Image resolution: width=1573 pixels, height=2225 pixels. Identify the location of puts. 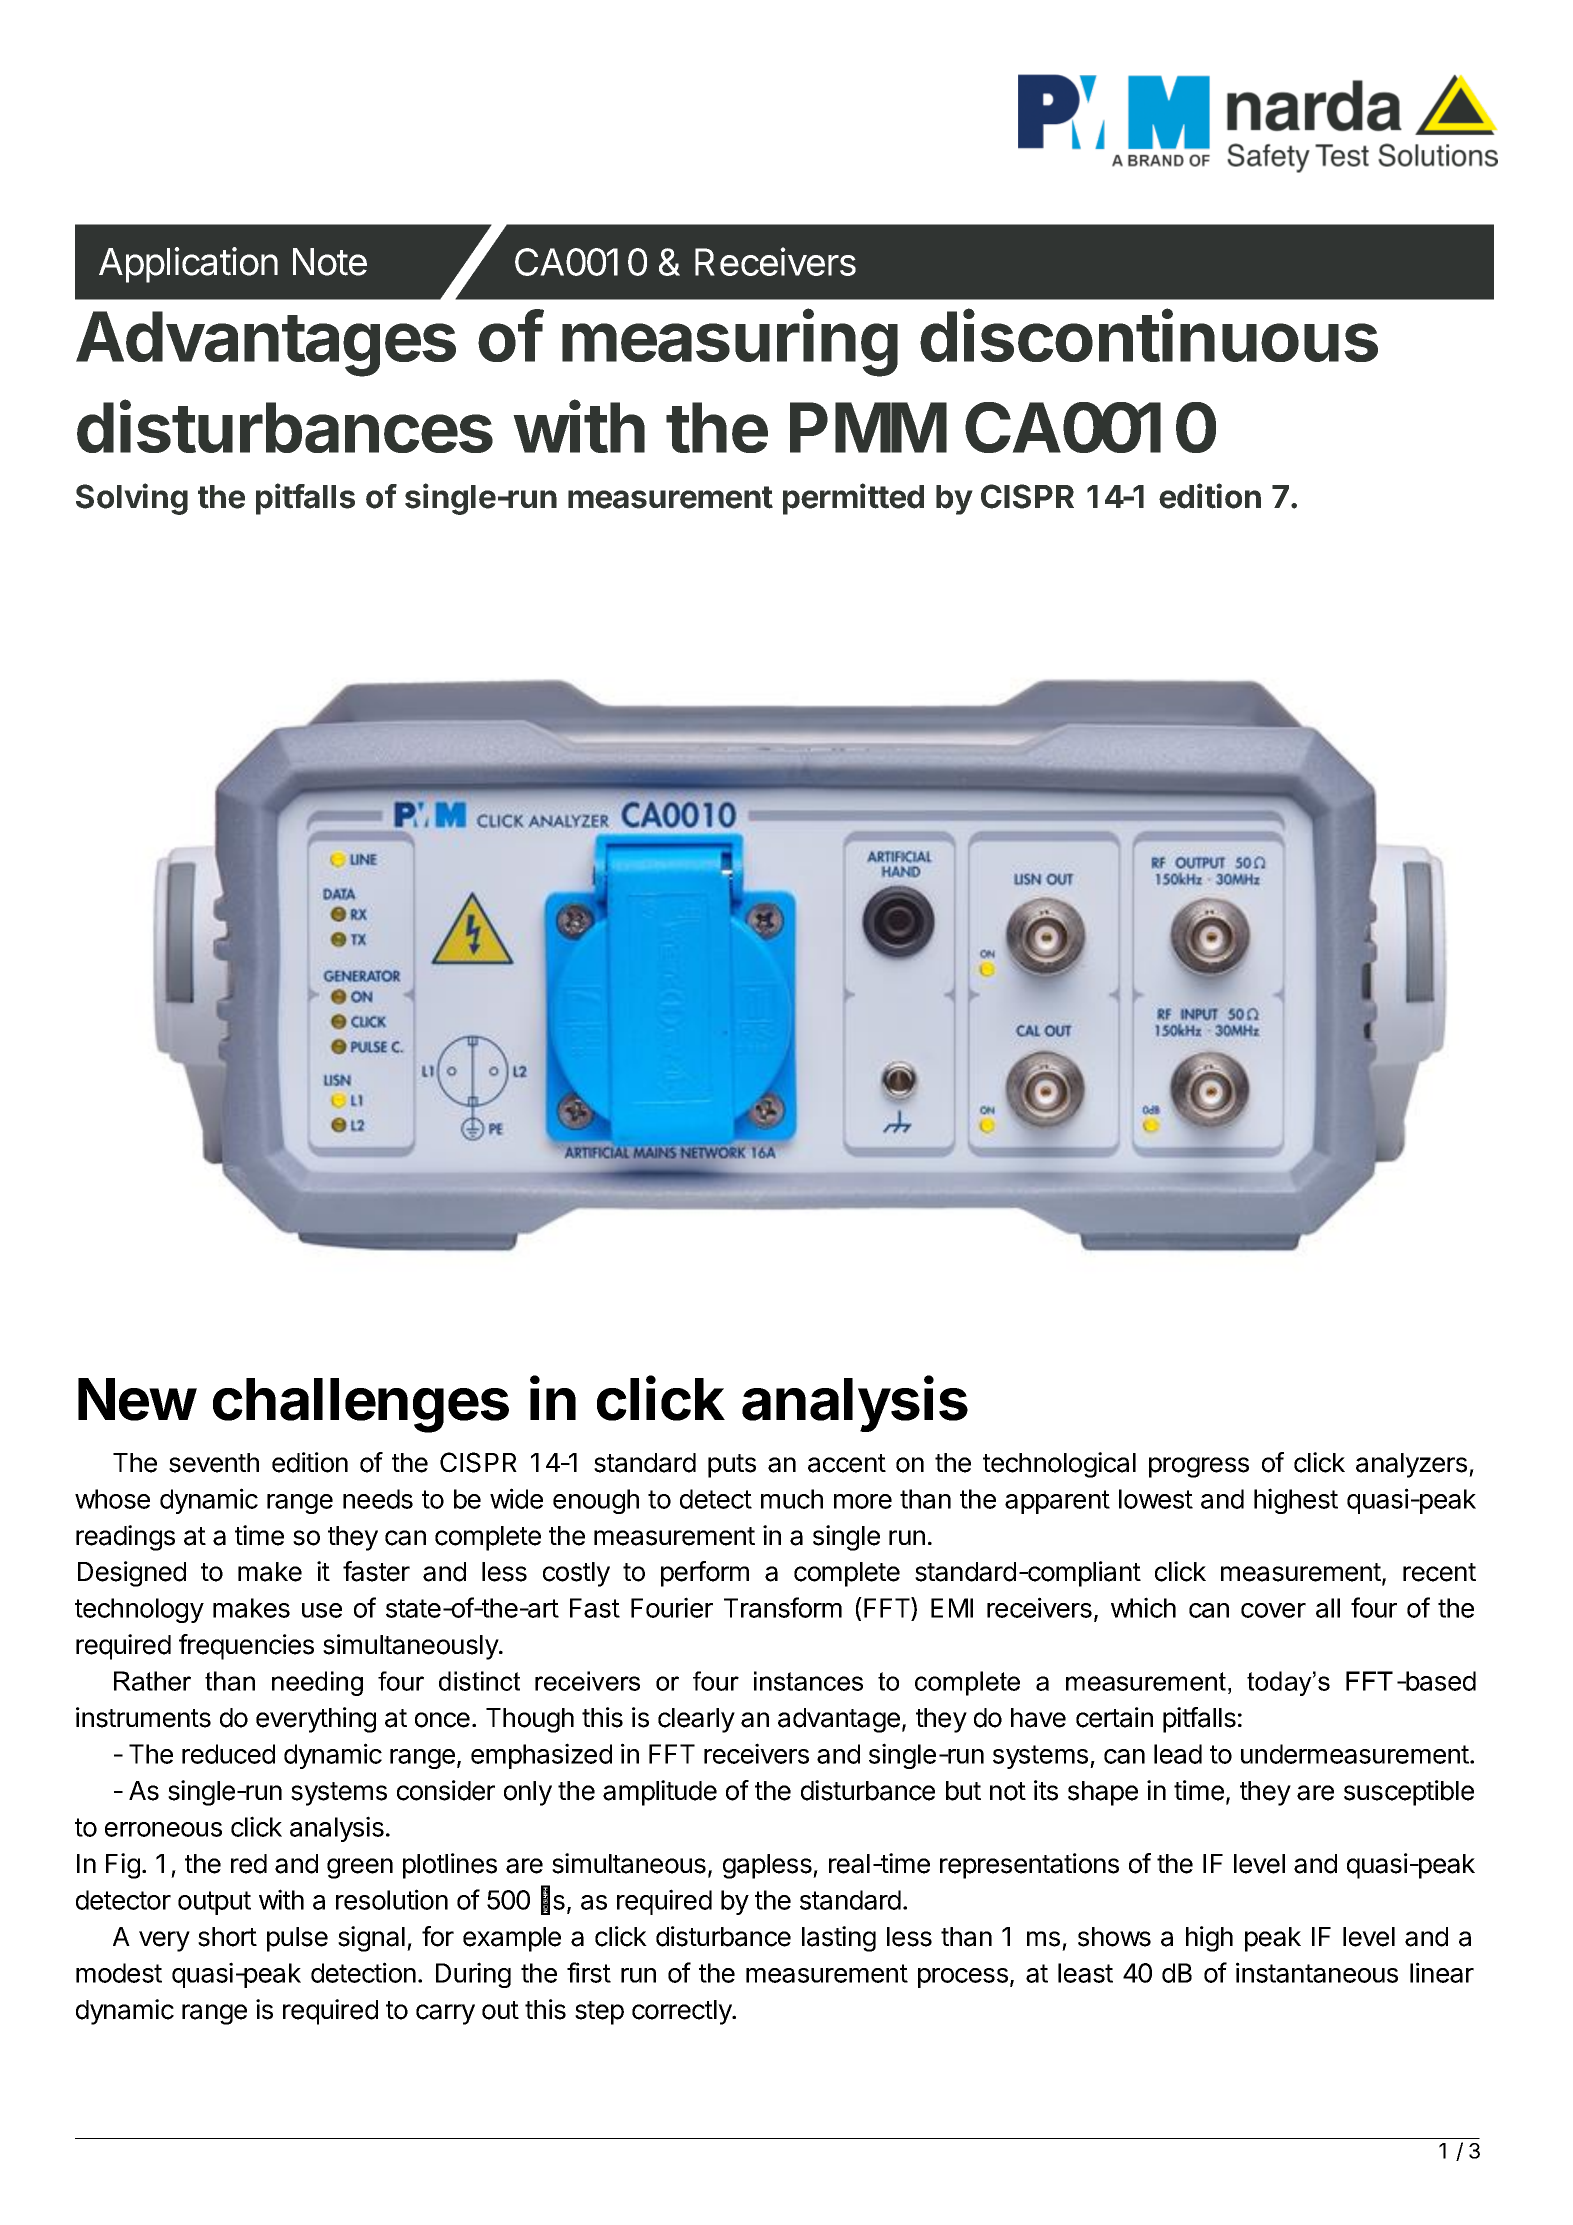
(732, 1466).
